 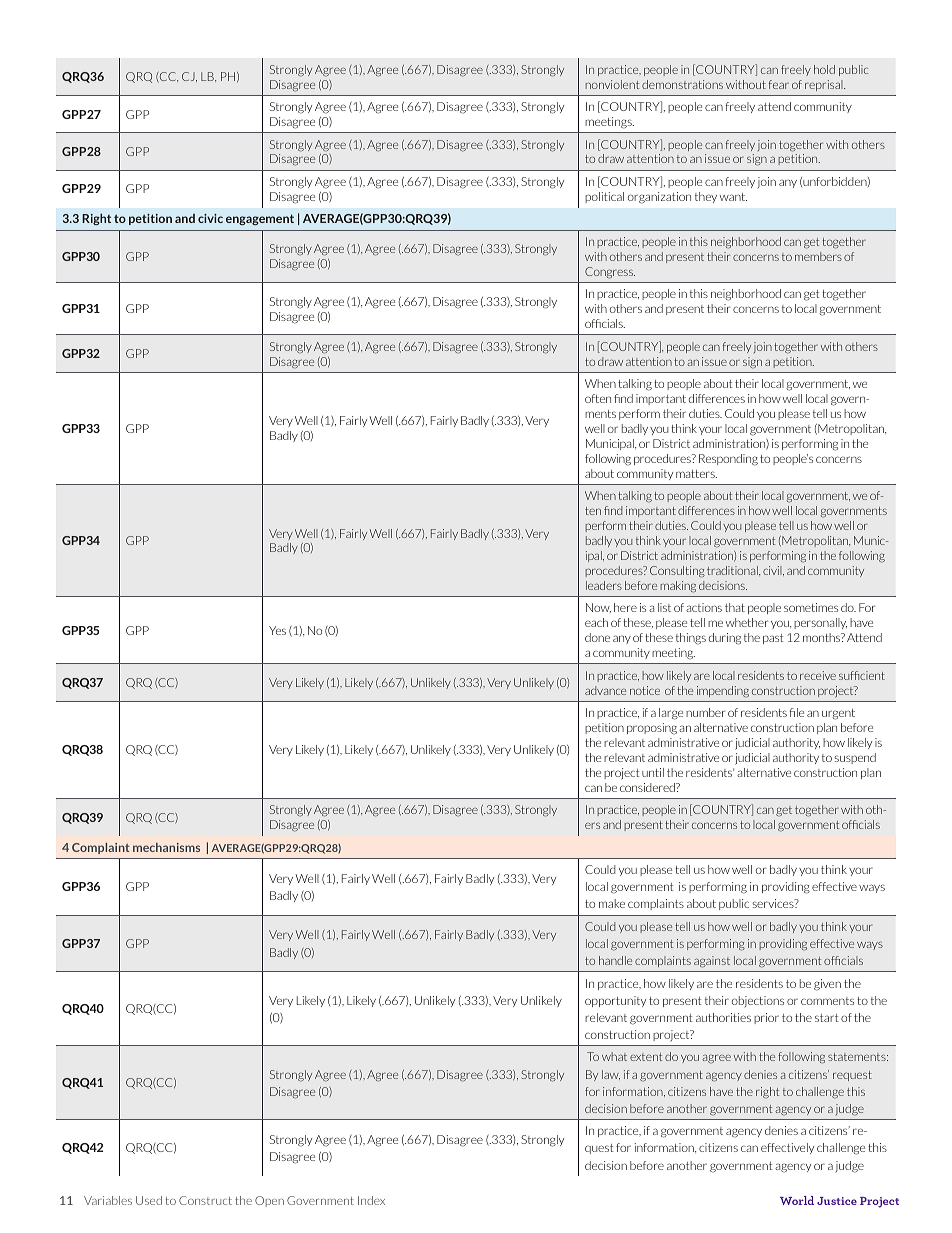 What do you see at coordinates (210, 218) in the image?
I see `civic` at bounding box center [210, 218].
